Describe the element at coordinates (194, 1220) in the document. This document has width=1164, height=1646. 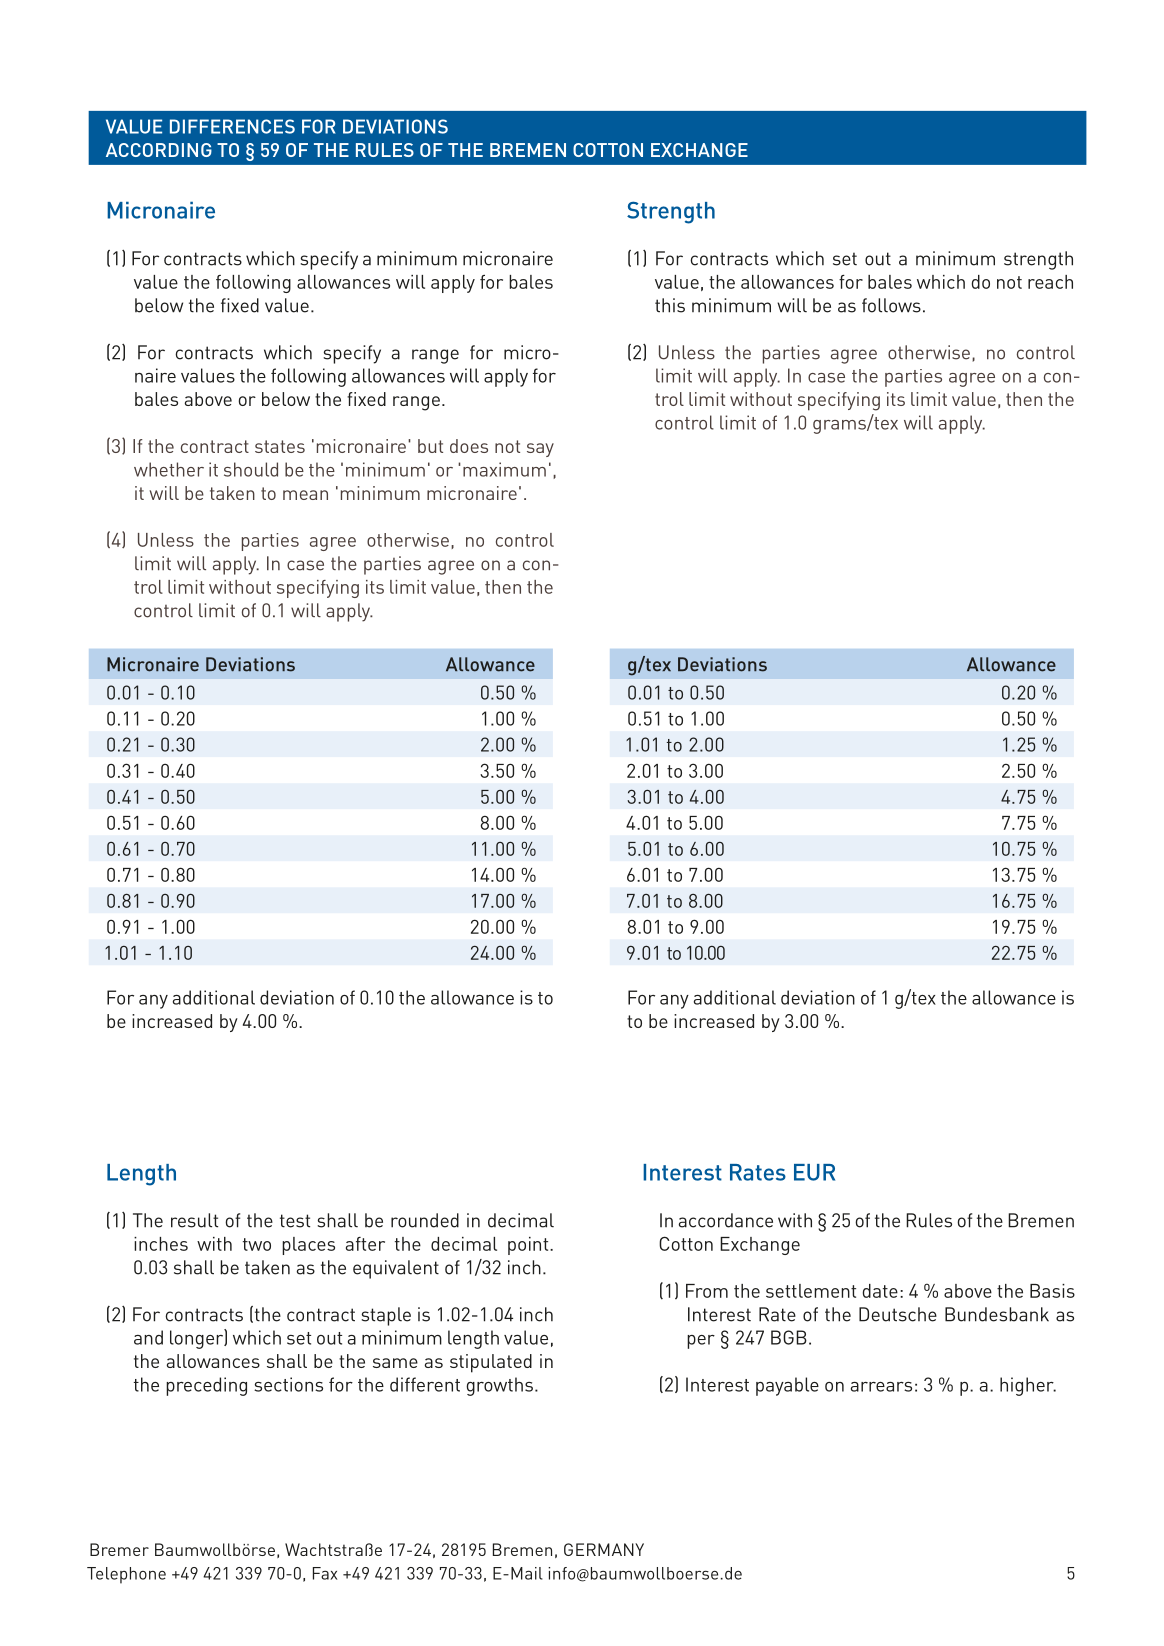
I see `result` at that location.
